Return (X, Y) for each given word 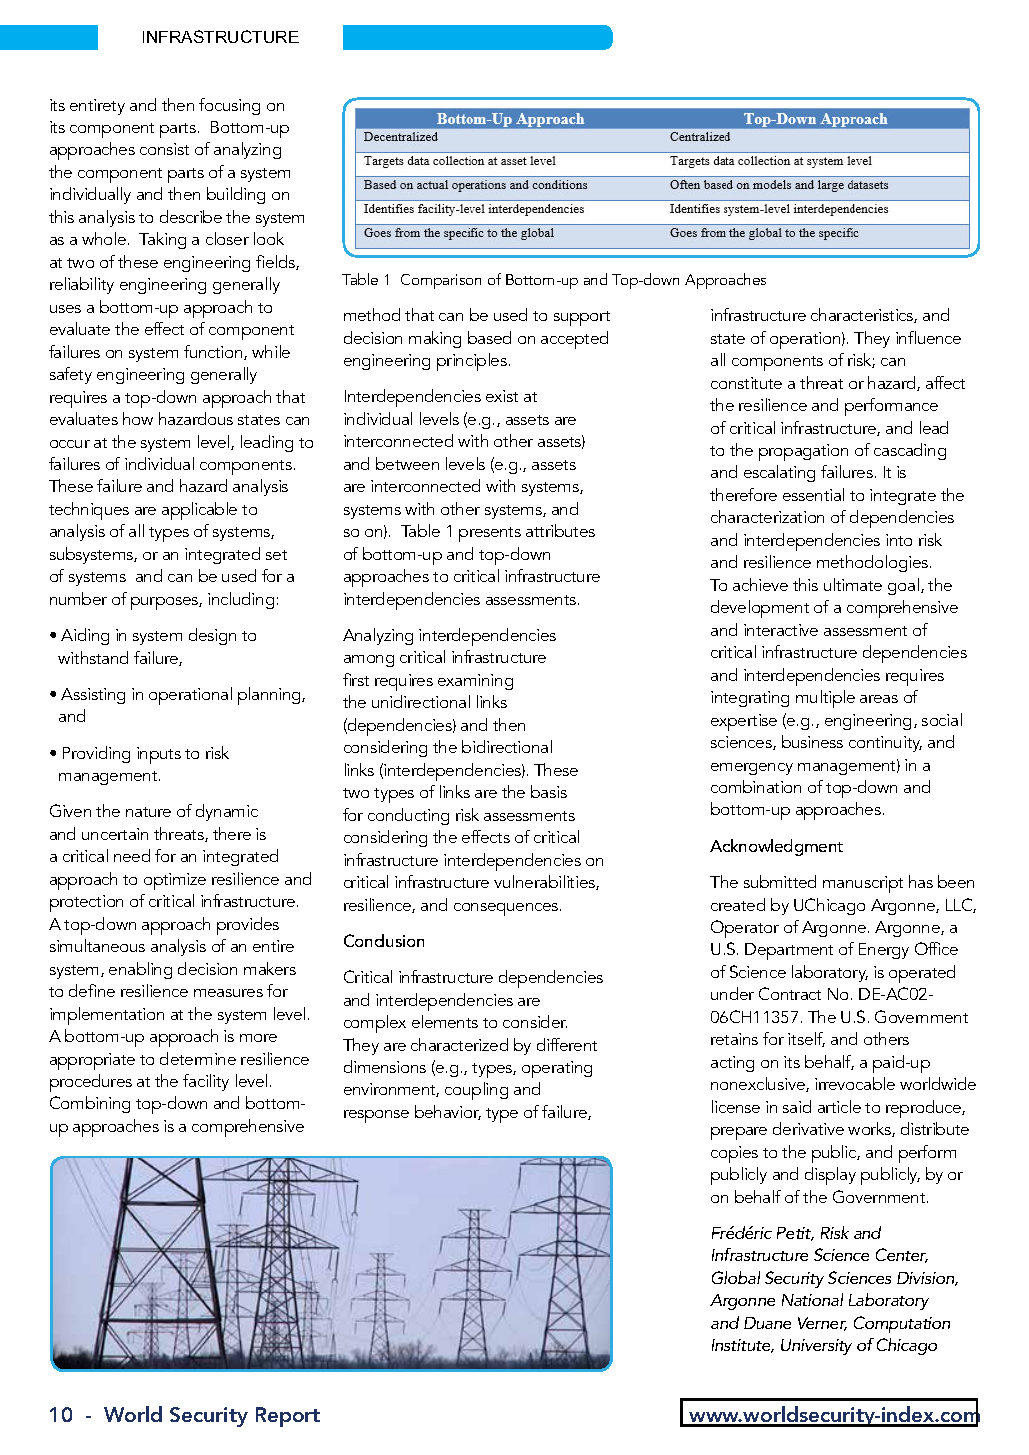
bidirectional (507, 746)
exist (502, 396)
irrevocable (855, 1083)
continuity (885, 744)
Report (288, 1417)
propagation (803, 452)
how (138, 418)
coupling (476, 1091)
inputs (159, 755)
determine (198, 1058)
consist (164, 149)
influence (928, 337)
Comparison (441, 281)
